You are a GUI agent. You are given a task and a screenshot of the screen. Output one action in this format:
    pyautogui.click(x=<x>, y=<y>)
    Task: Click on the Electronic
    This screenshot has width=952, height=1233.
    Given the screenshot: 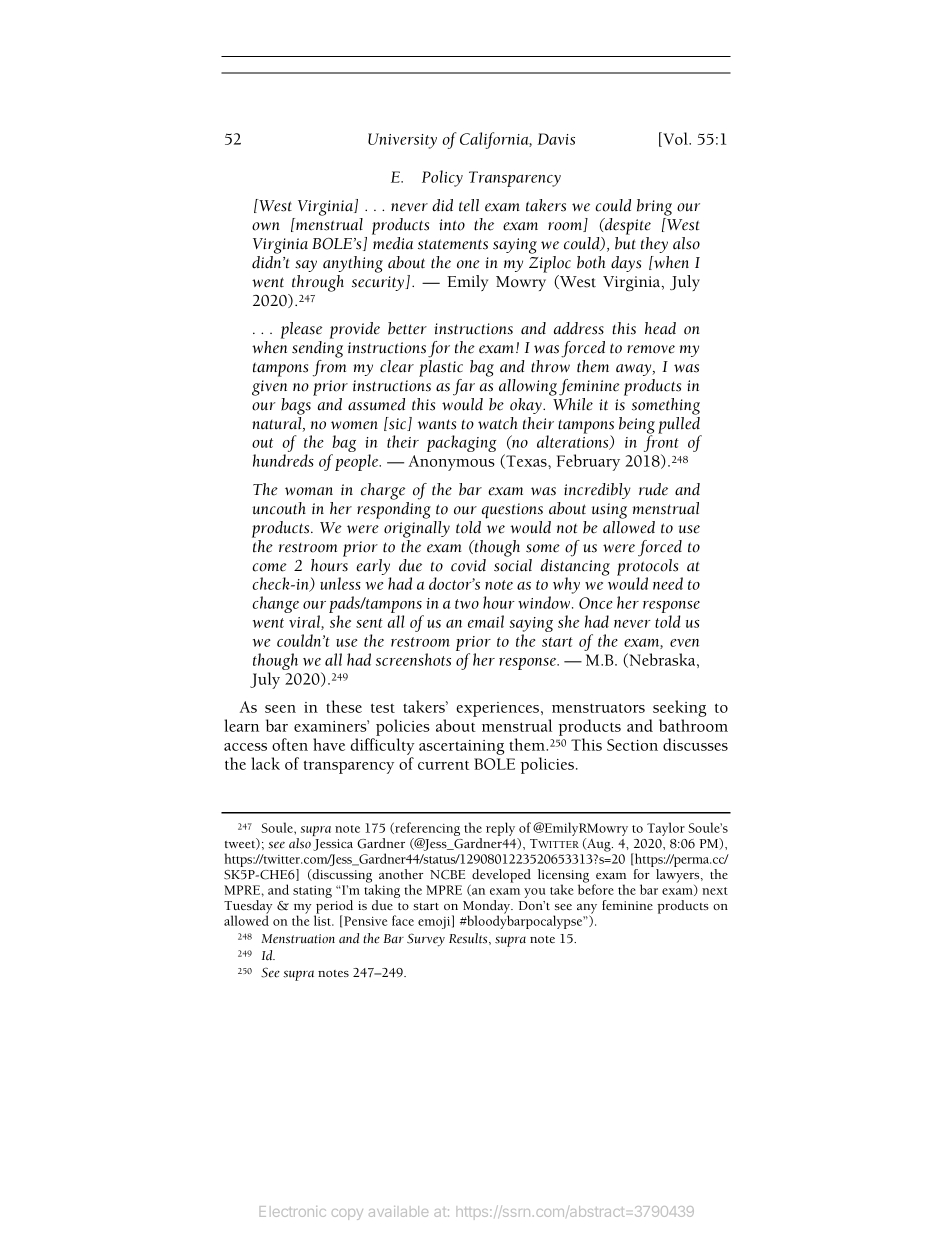 What is the action you would take?
    pyautogui.click(x=293, y=1211)
